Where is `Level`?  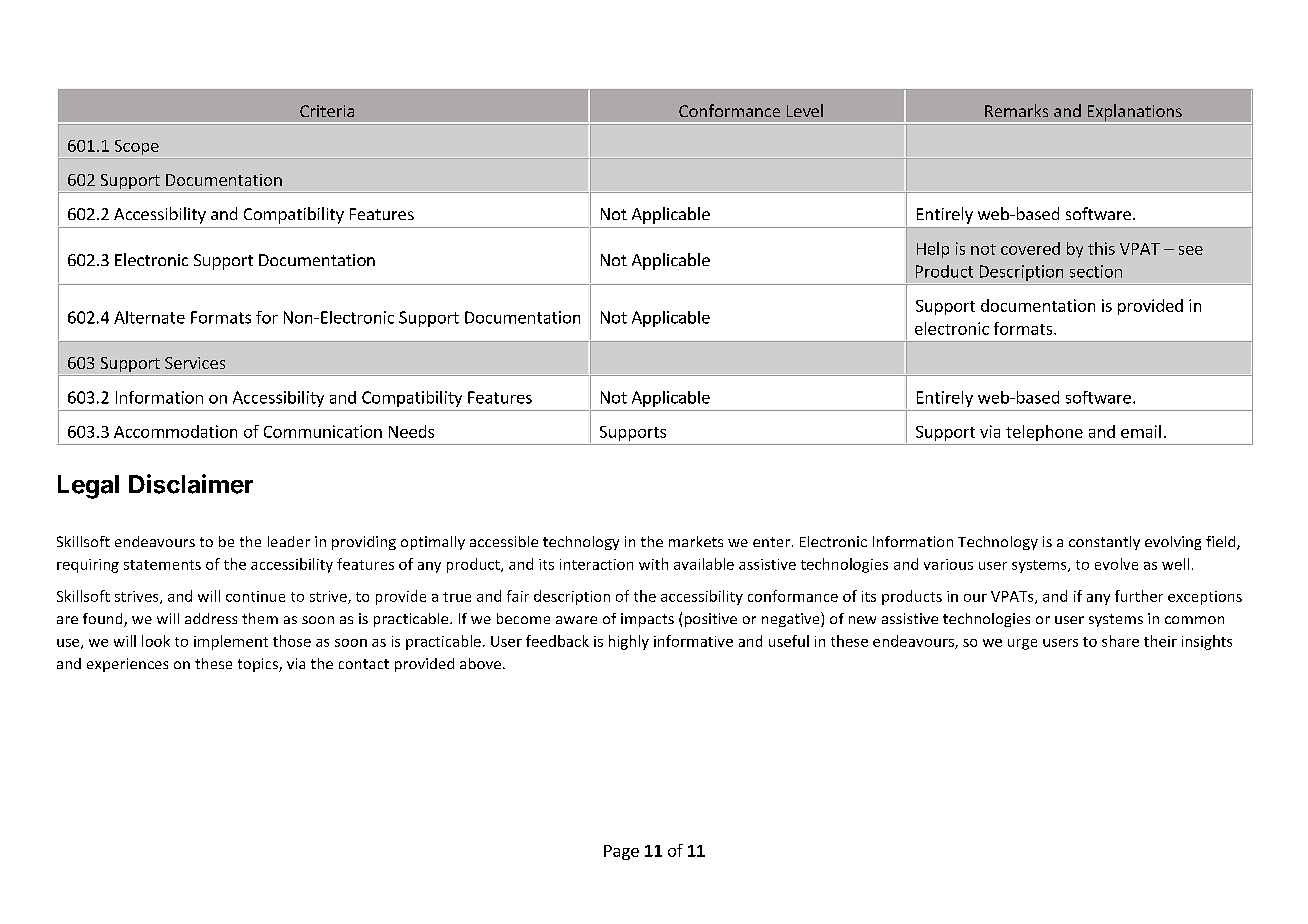 Level is located at coordinates (805, 110).
